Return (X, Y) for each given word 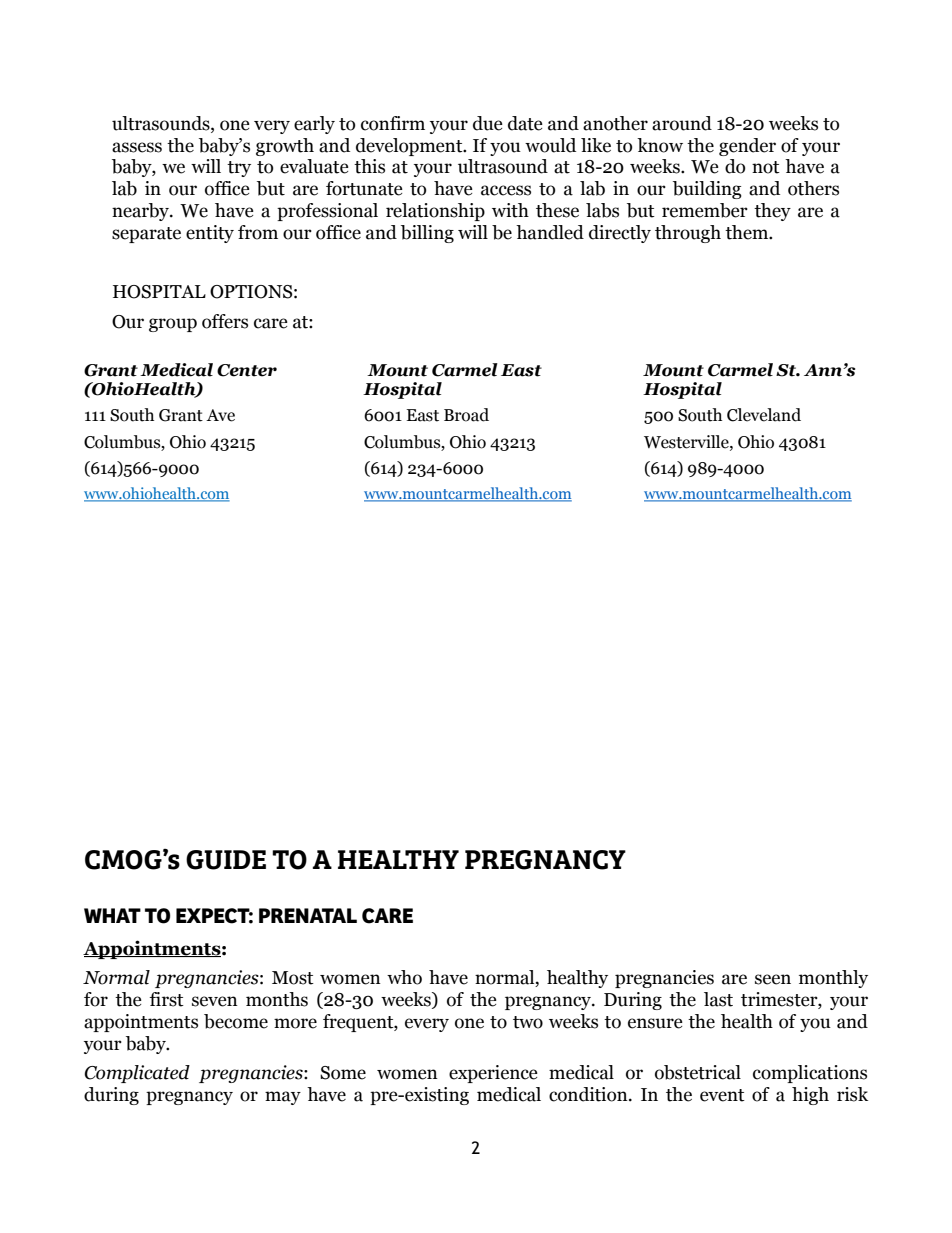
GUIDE (226, 860)
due (488, 123)
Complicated (137, 1074)
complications (810, 1074)
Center (247, 370)
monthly (833, 979)
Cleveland (764, 415)
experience (493, 1074)
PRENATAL (308, 915)
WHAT (112, 915)
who (404, 977)
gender (747, 147)
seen (773, 979)
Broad (466, 415)
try (239, 169)
